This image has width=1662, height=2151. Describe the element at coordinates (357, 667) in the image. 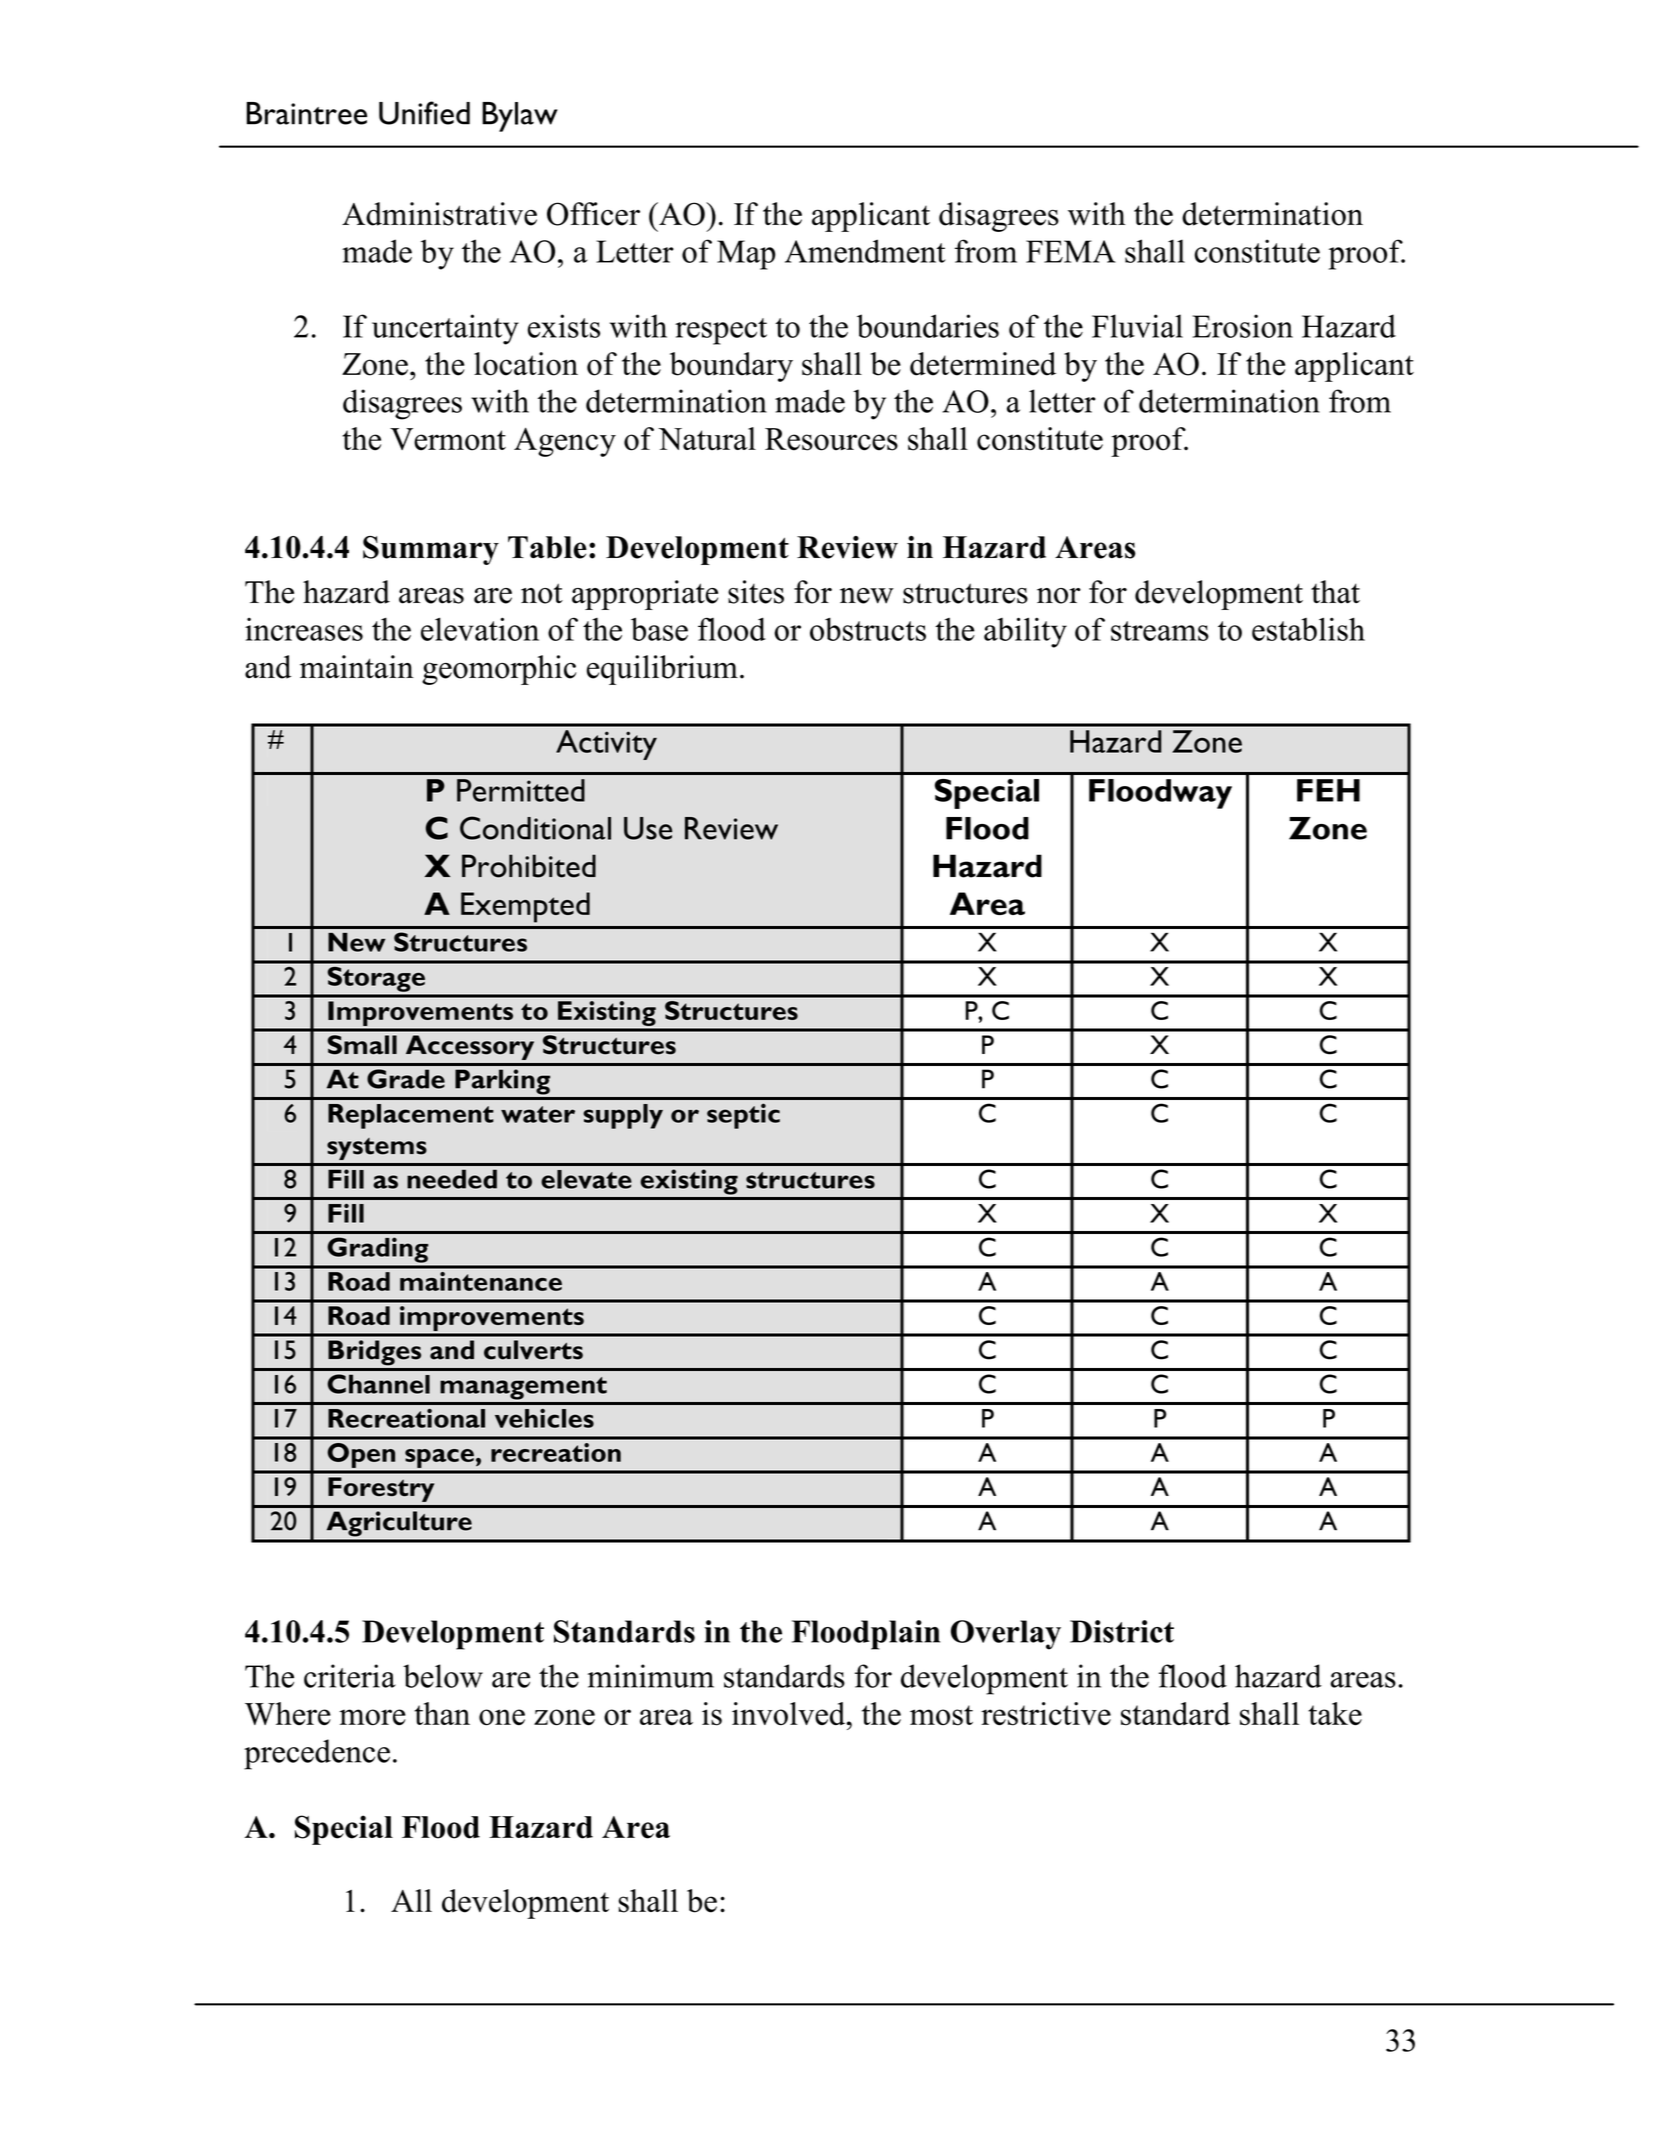

I see `maintain` at that location.
